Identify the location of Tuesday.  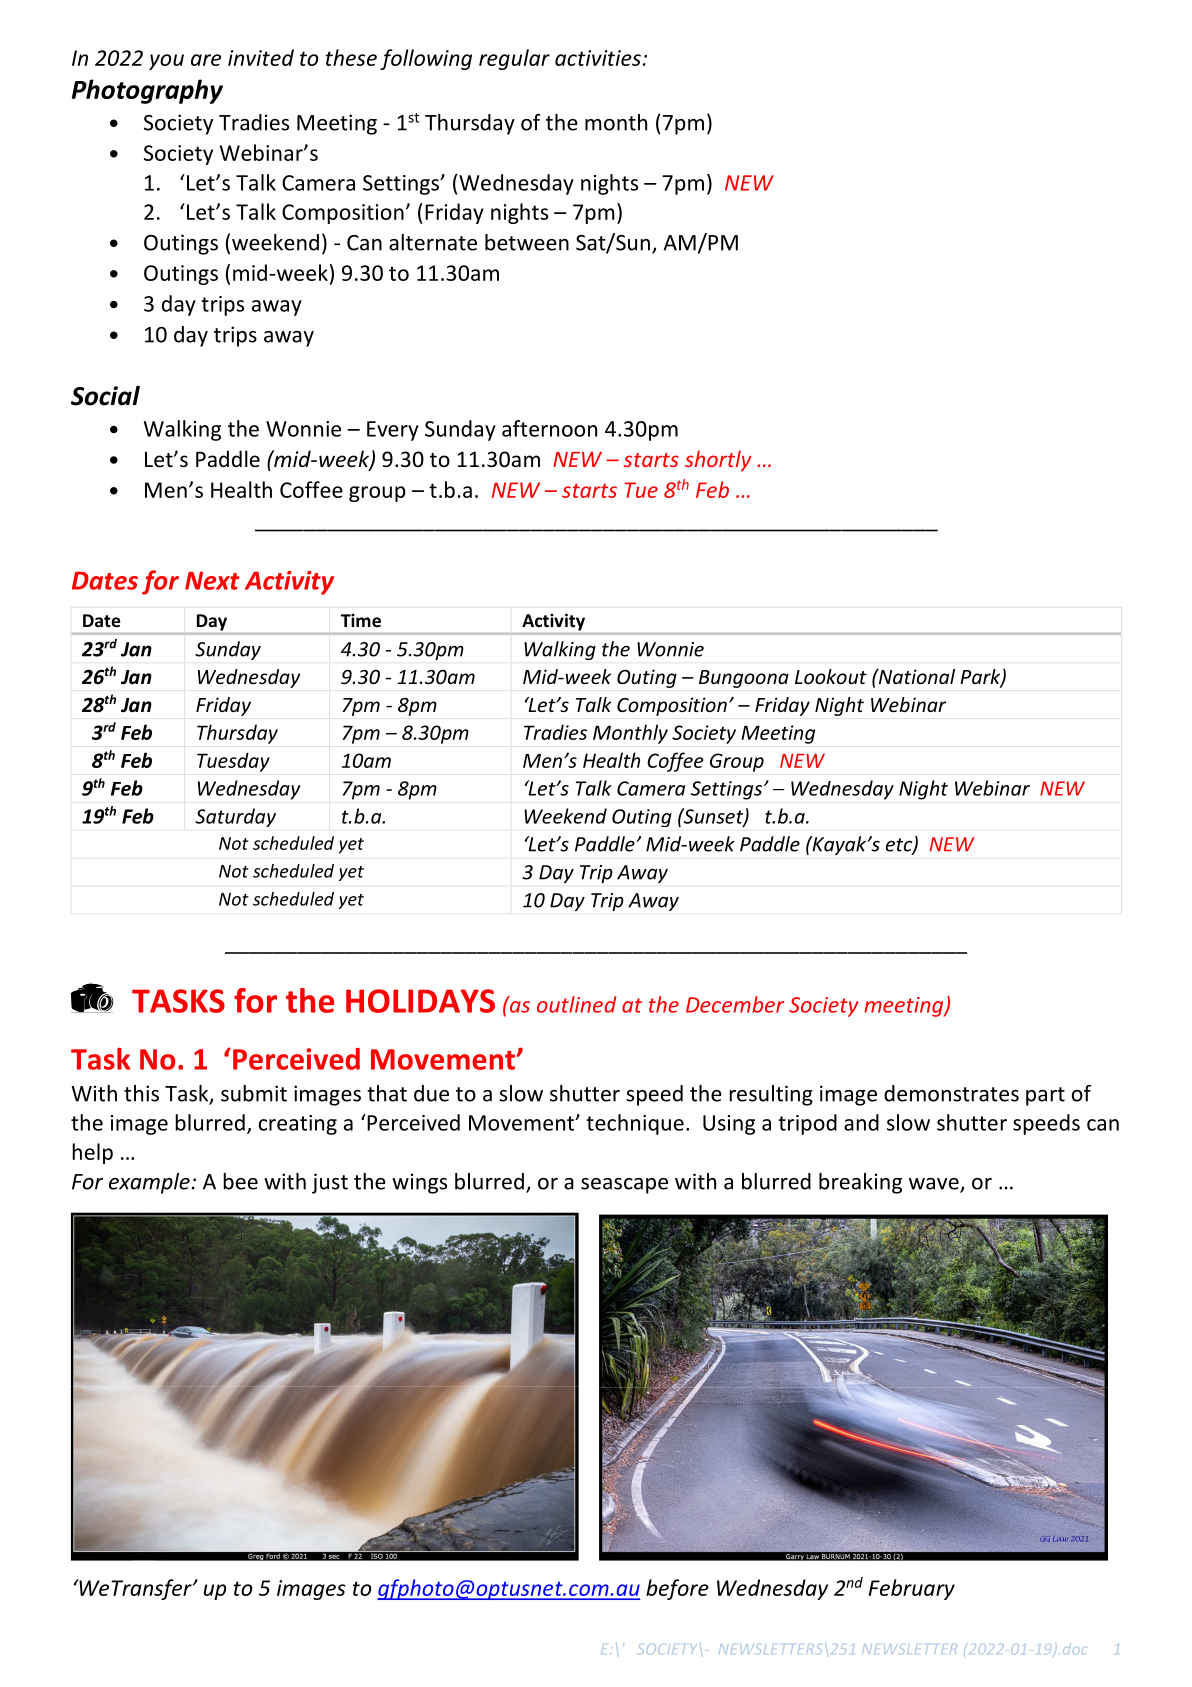
(233, 762).
